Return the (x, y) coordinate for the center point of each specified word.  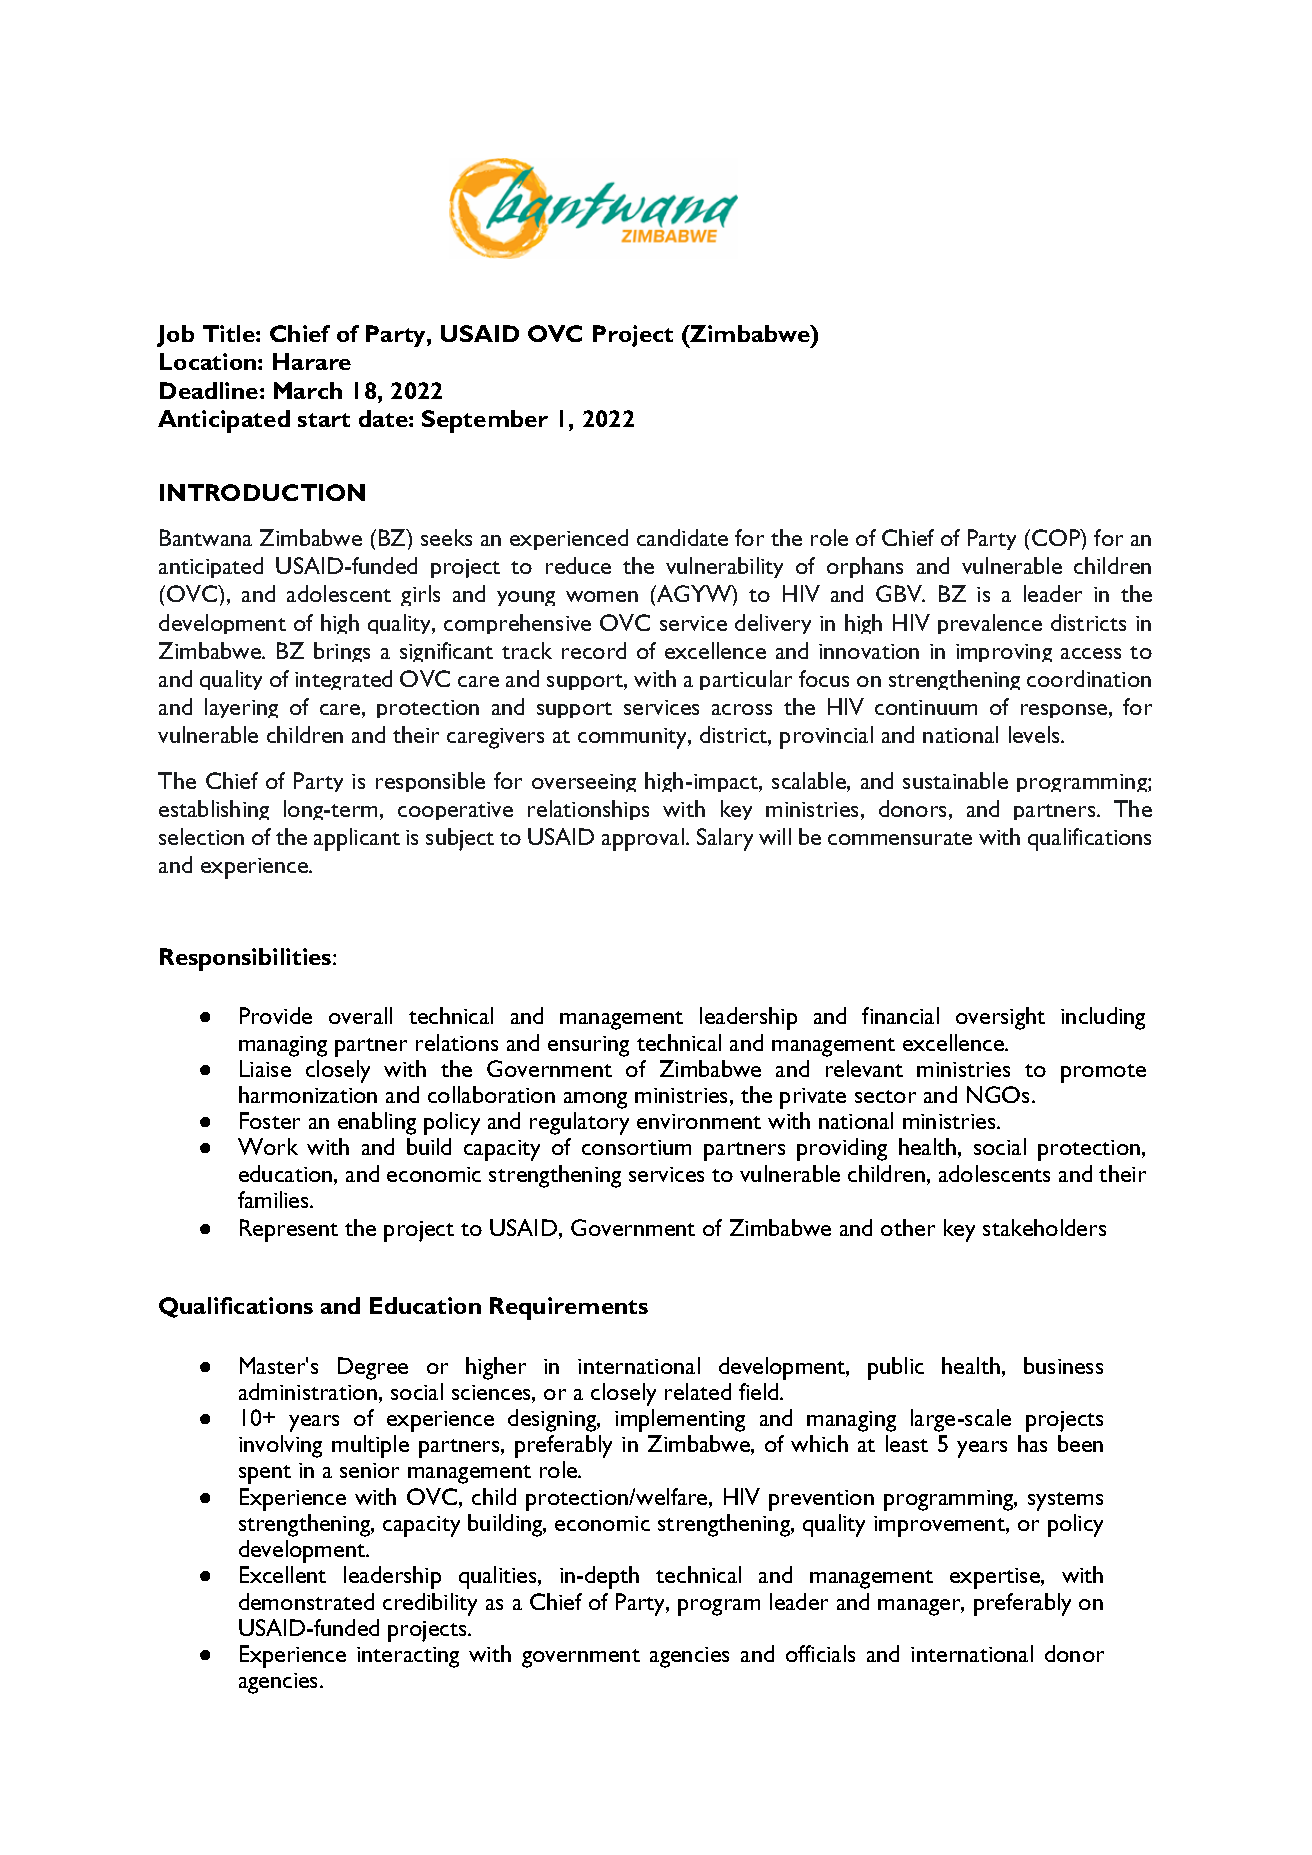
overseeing (584, 783)
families (274, 1199)
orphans (865, 567)
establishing (214, 810)
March (308, 390)
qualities (499, 1577)
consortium (636, 1147)
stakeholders (1044, 1227)
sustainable (955, 780)
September (485, 421)
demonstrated (306, 1601)
